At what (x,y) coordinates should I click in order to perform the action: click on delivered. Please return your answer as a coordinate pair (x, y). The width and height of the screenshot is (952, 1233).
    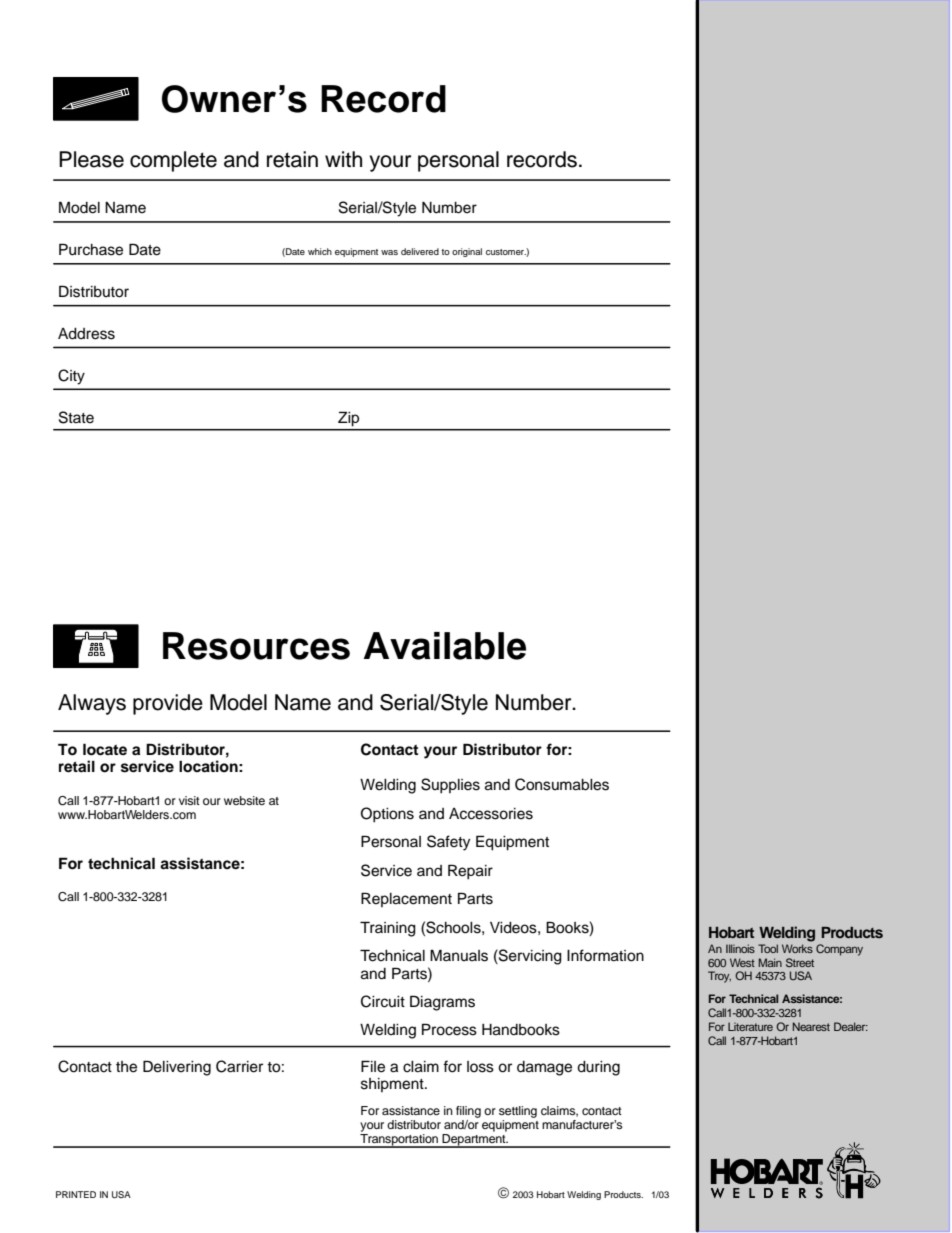
    Looking at the image, I should click on (420, 251).
